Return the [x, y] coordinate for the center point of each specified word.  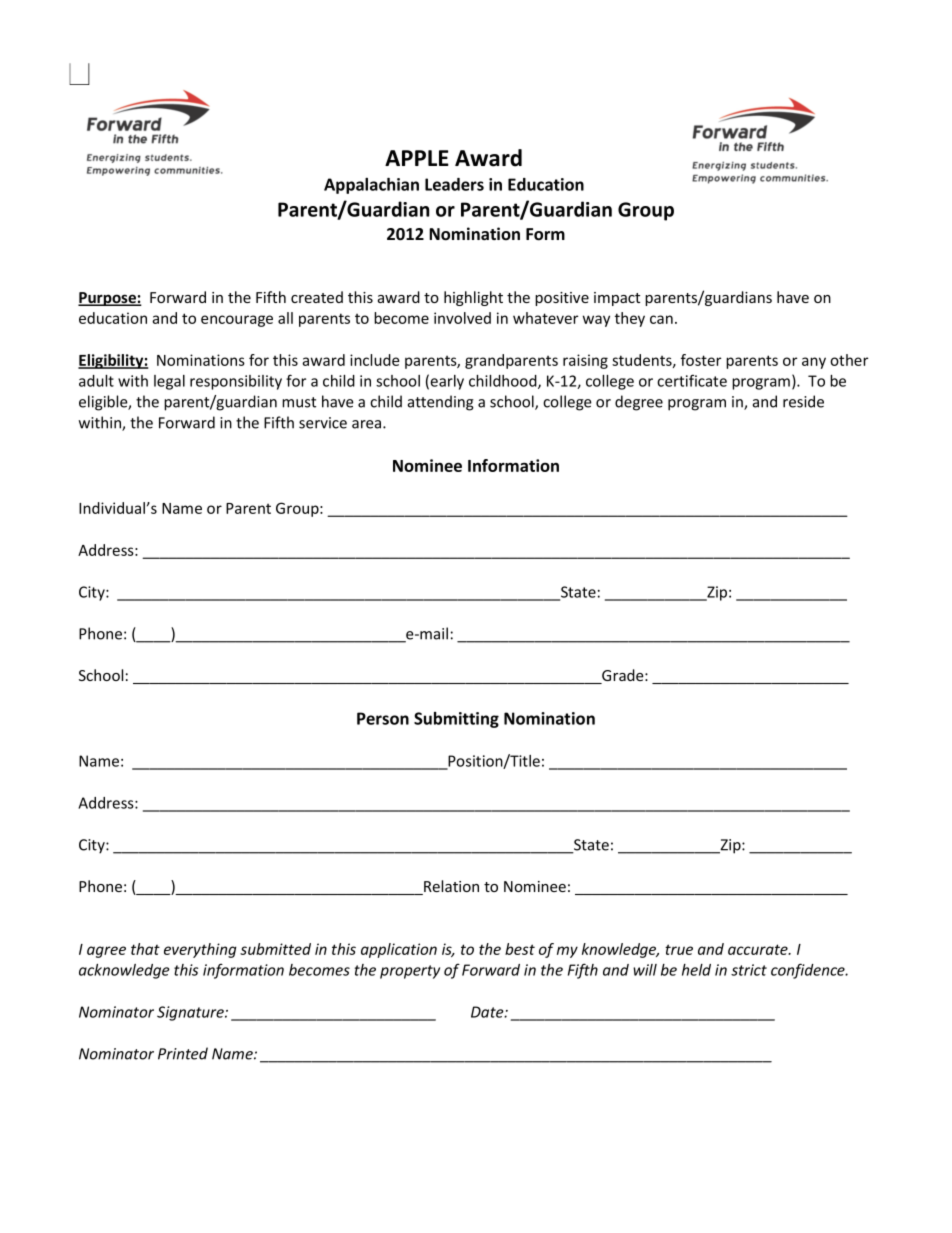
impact [617, 299]
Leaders [454, 184]
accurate [759, 949]
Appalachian [371, 186]
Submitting [456, 720]
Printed [183, 1053]
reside [803, 401]
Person [383, 718]
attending [441, 403]
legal [169, 382]
